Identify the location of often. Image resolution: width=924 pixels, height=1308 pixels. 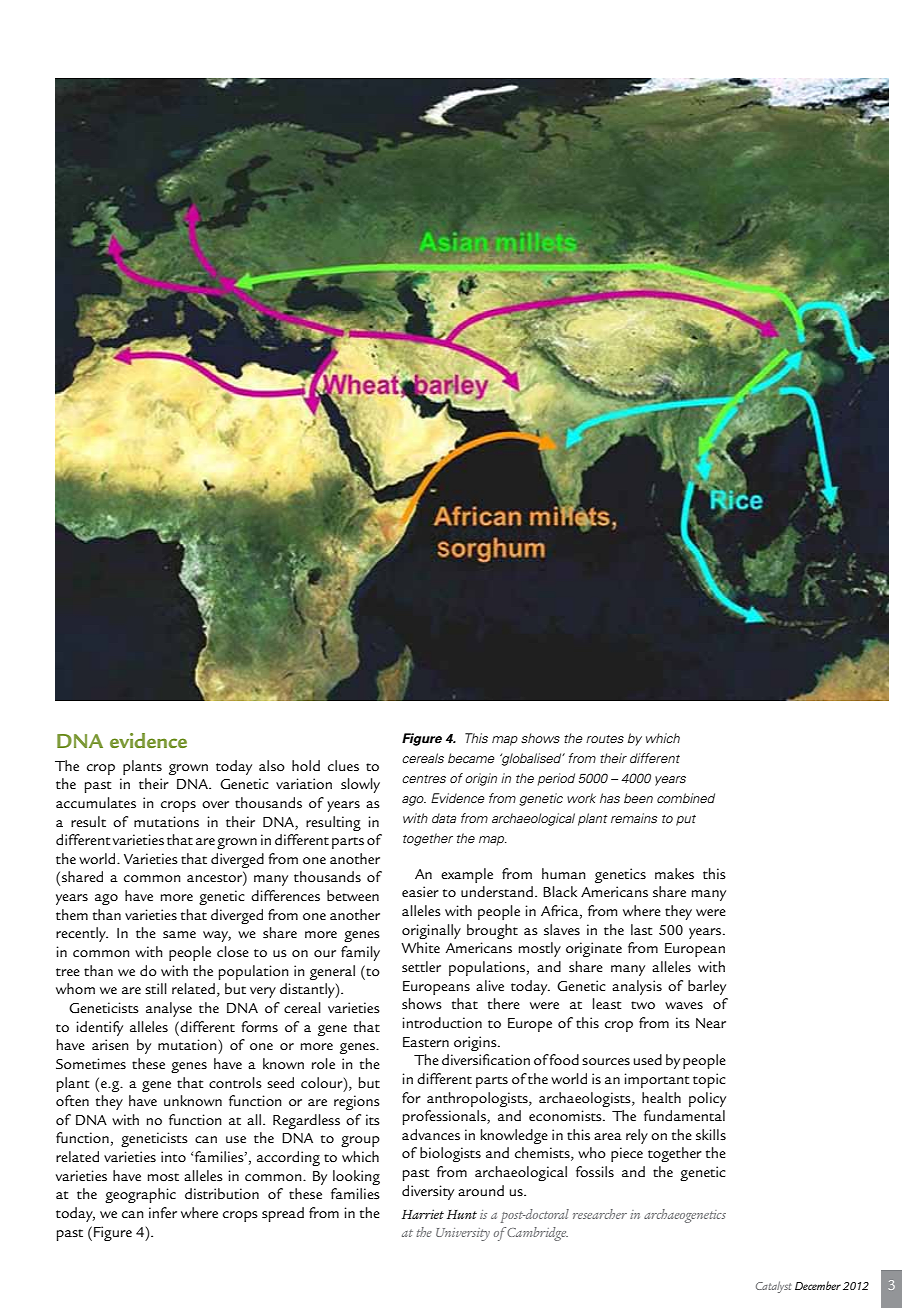
(72, 1100).
